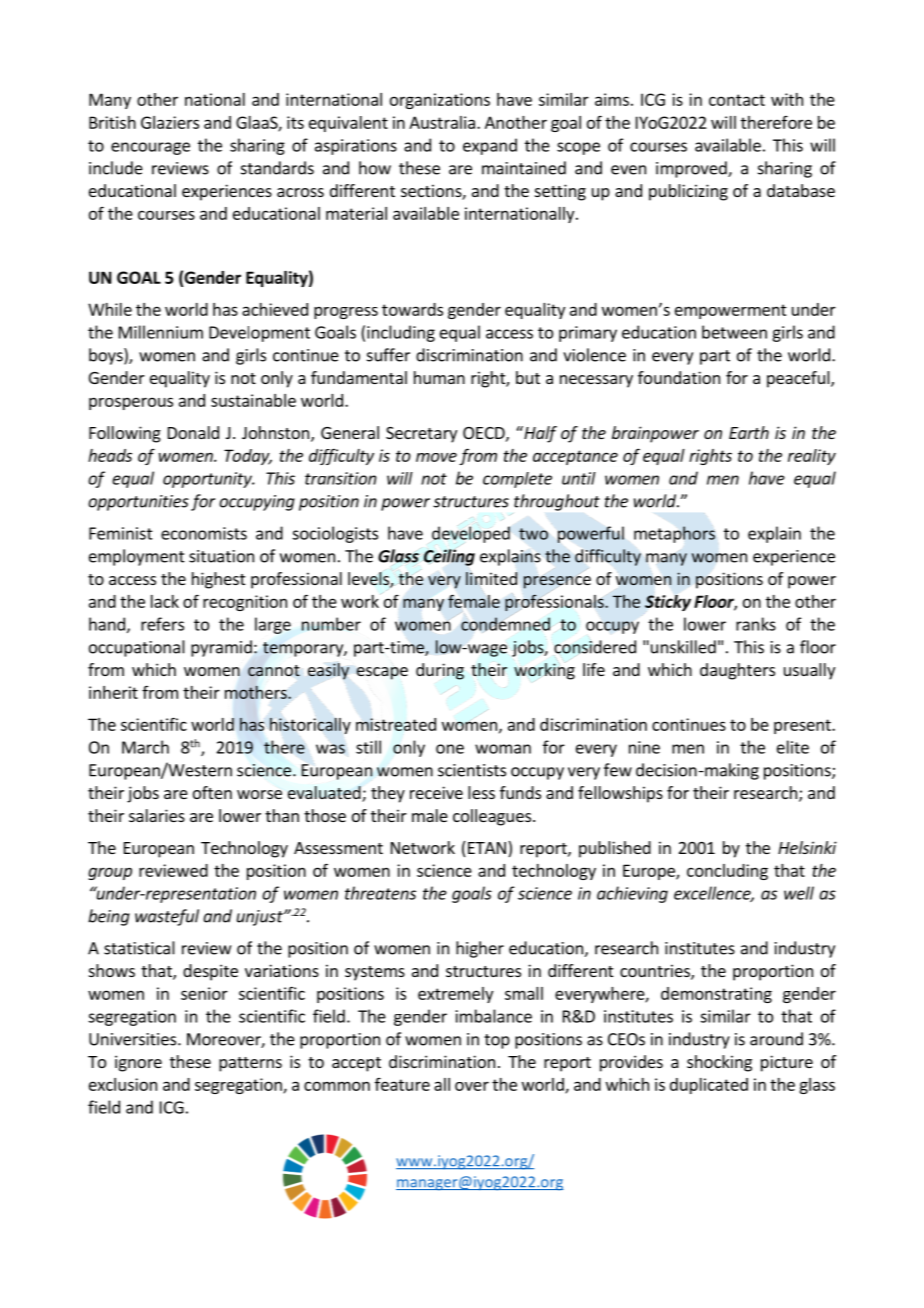 The image size is (924, 1308). What do you see at coordinates (497, 1041) in the page?
I see `top` at bounding box center [497, 1041].
